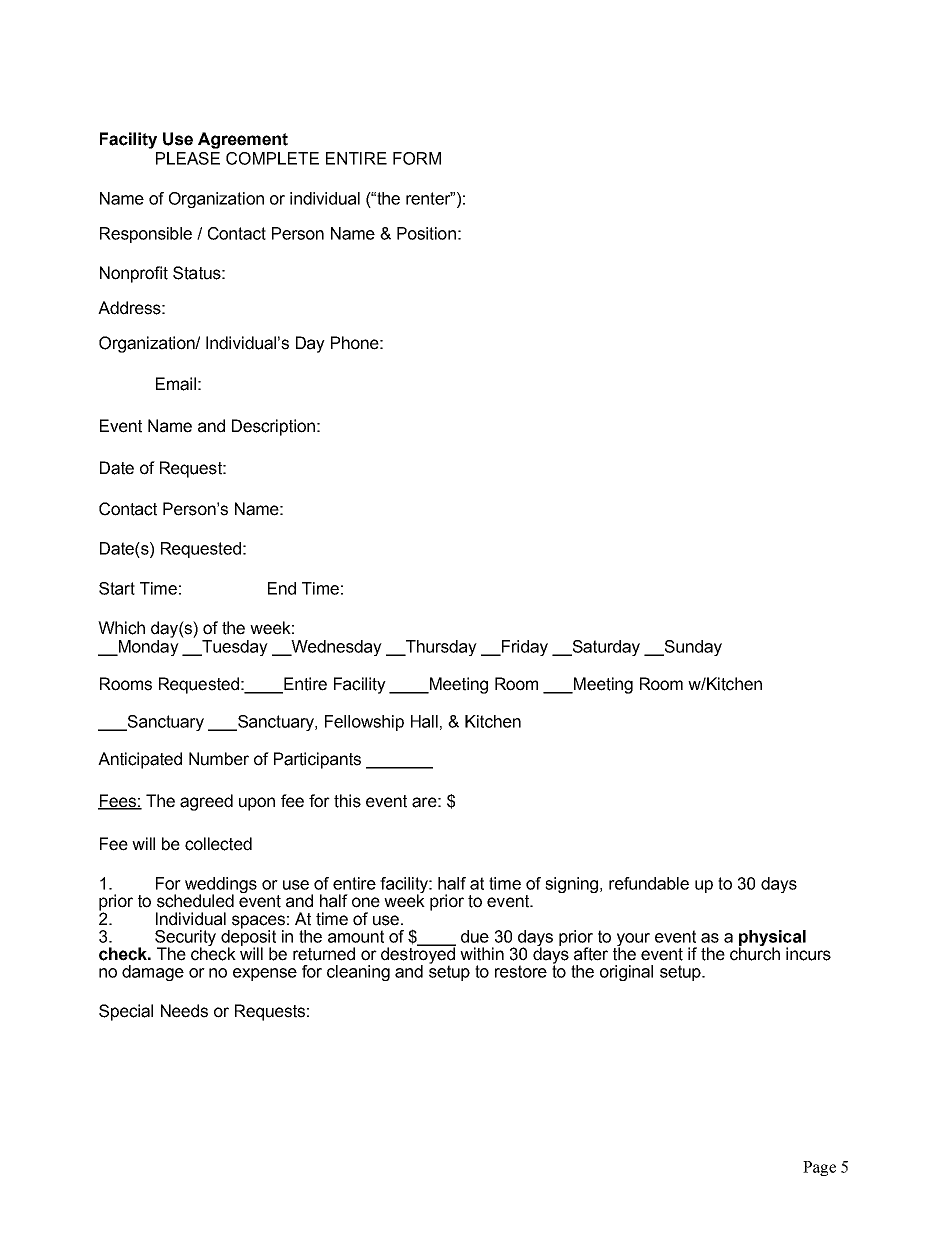  I want to click on Position, so click(426, 233).
